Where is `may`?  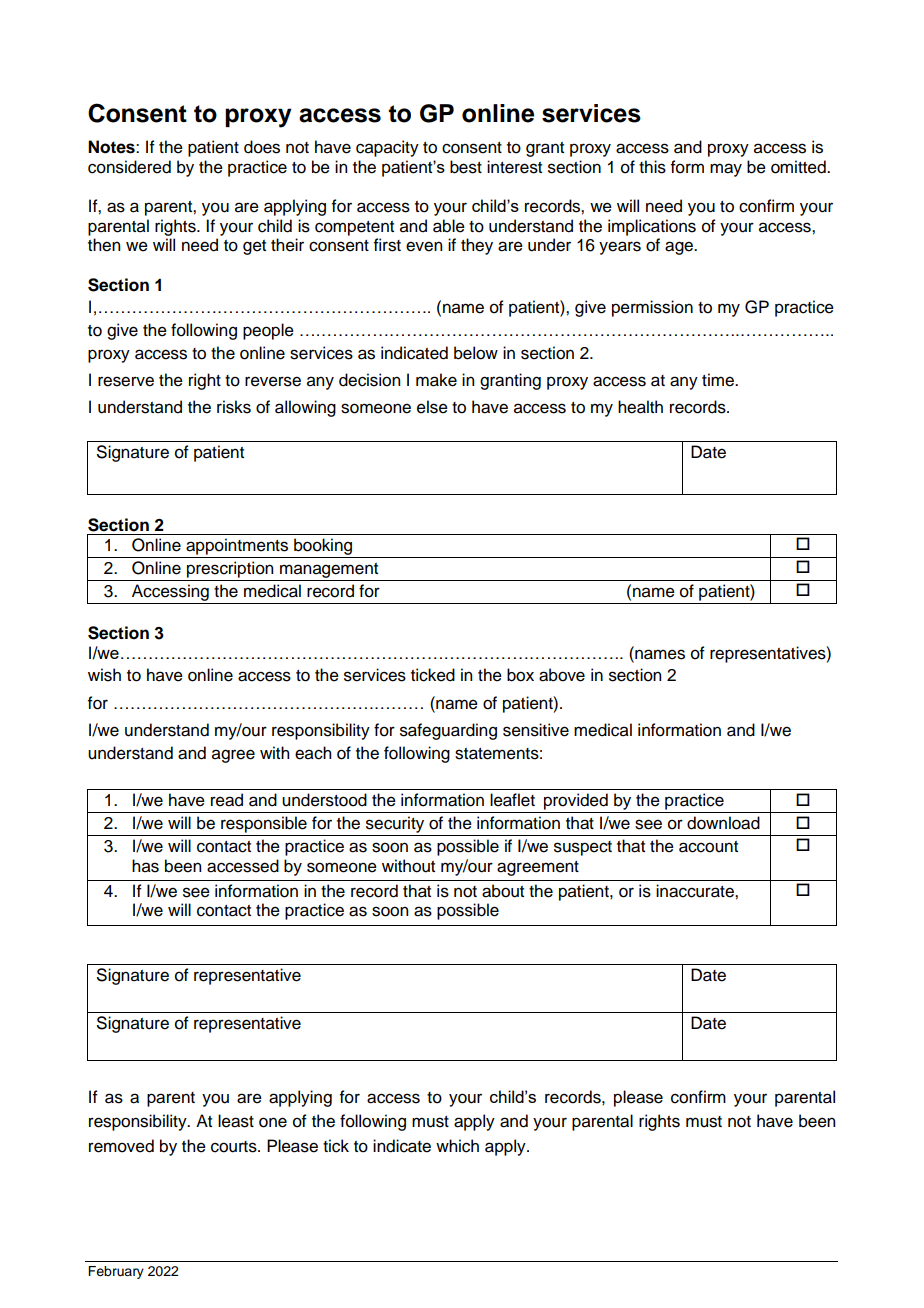
may is located at coordinates (726, 170).
